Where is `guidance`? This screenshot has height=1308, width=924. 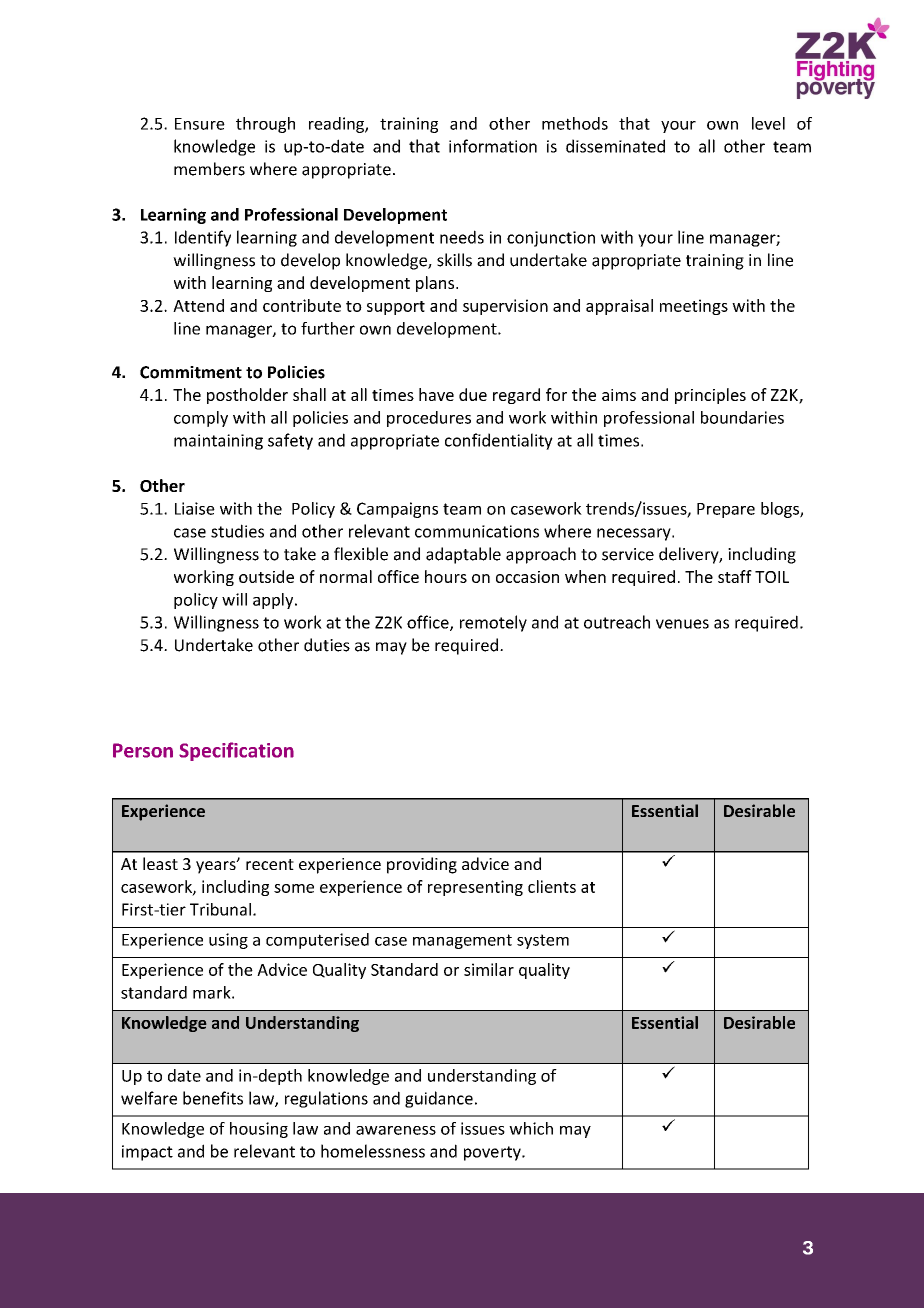 guidance is located at coordinates (439, 1099).
